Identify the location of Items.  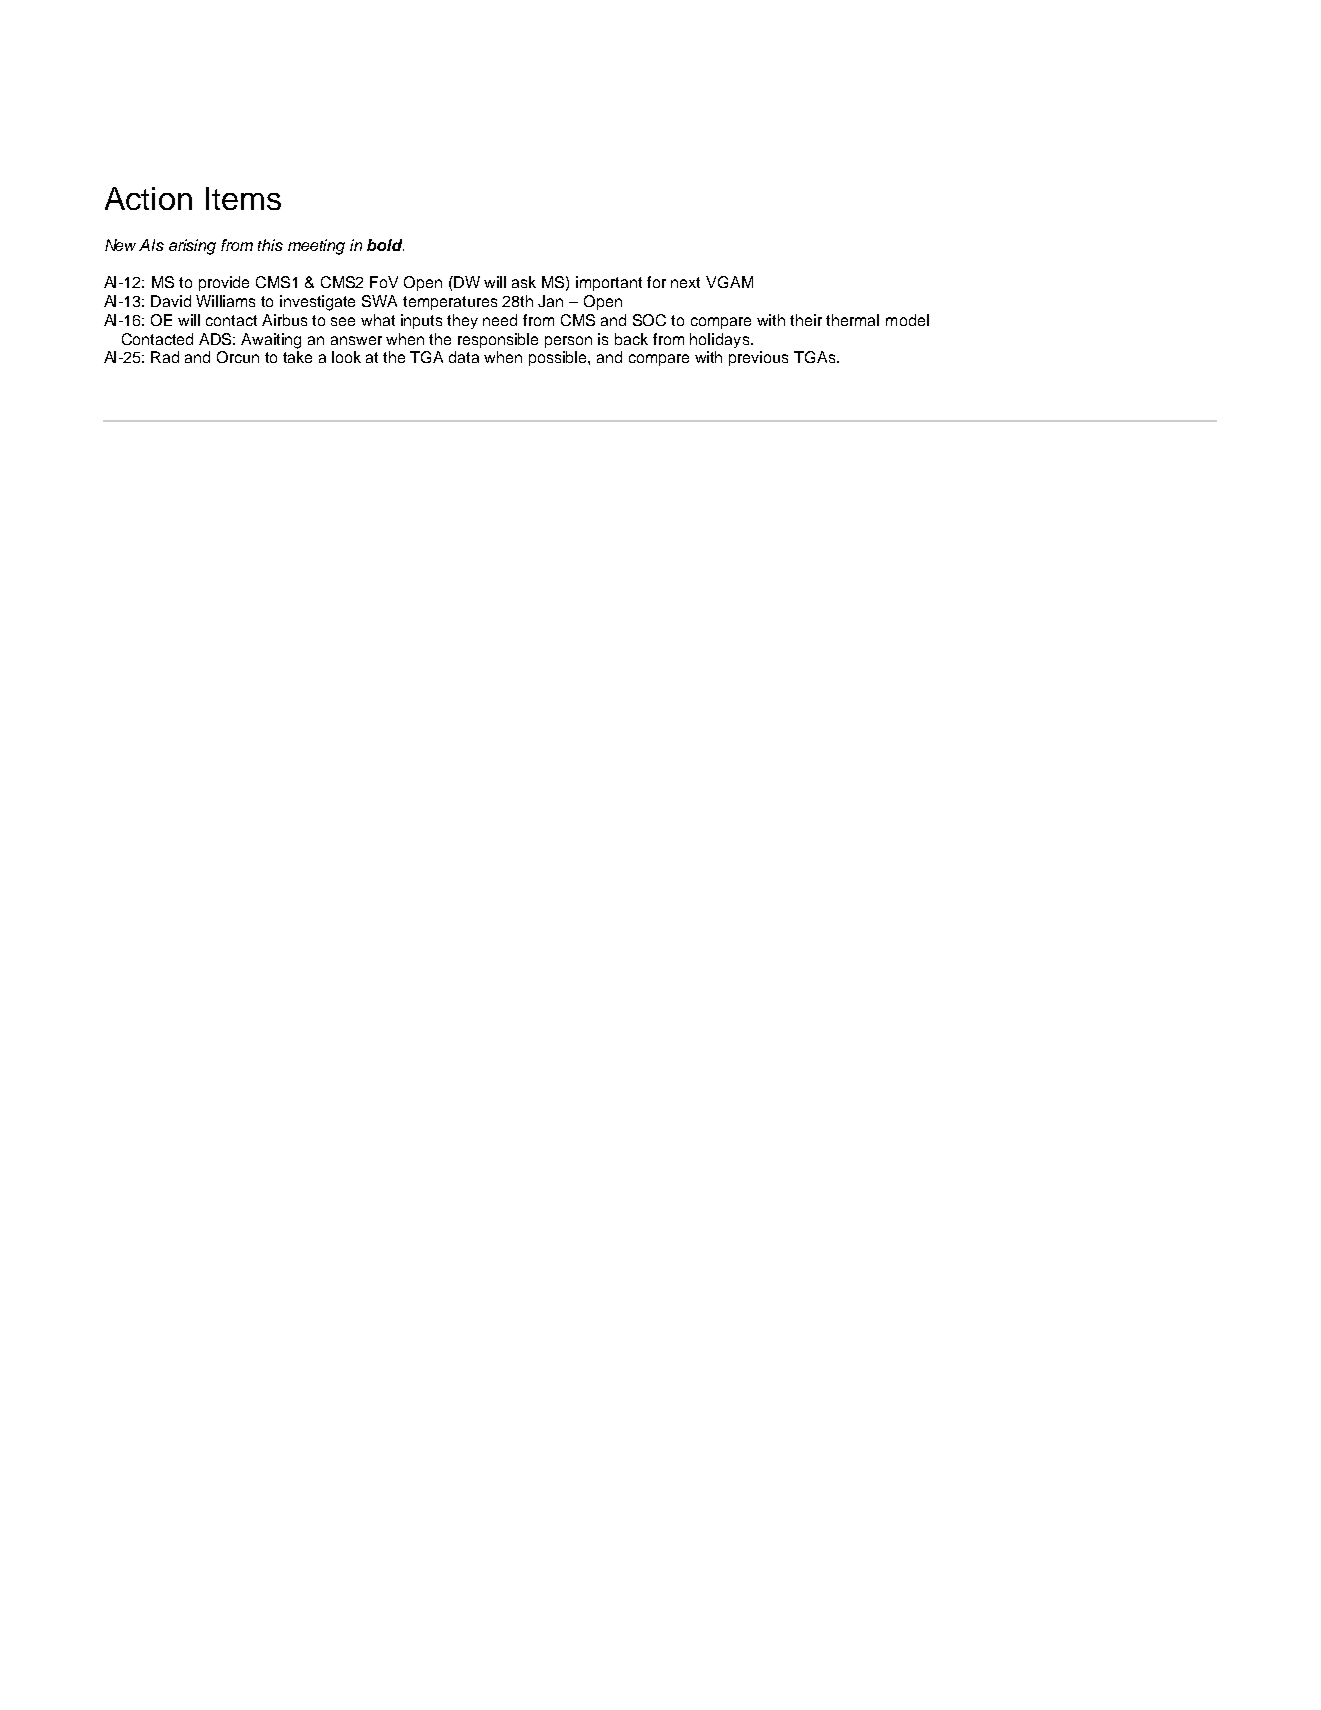
(243, 198).
